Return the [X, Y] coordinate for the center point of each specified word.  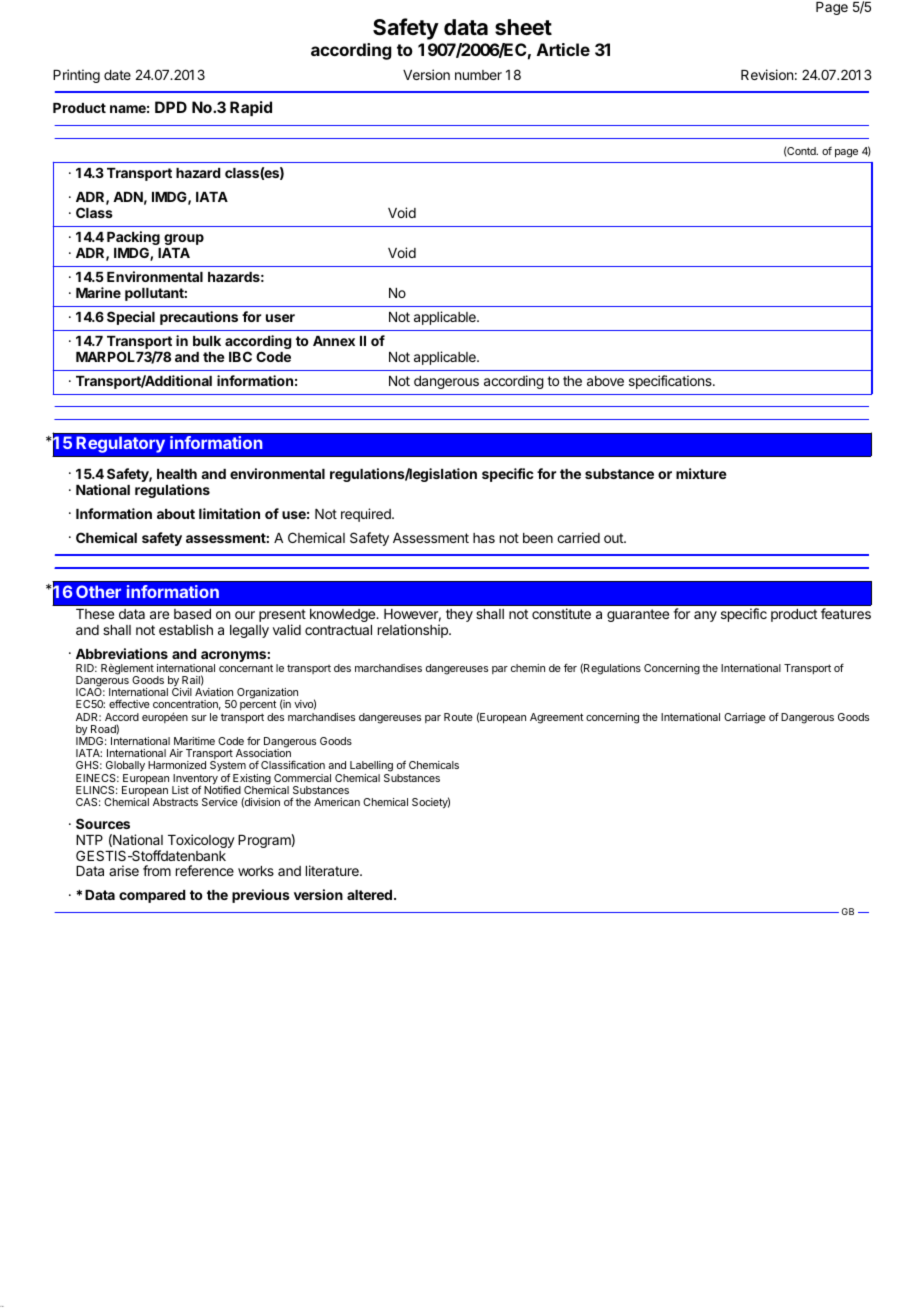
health [177, 474]
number [478, 75]
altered [369, 895]
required [367, 515]
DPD [171, 107]
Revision [767, 74]
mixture [701, 473]
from [157, 870]
